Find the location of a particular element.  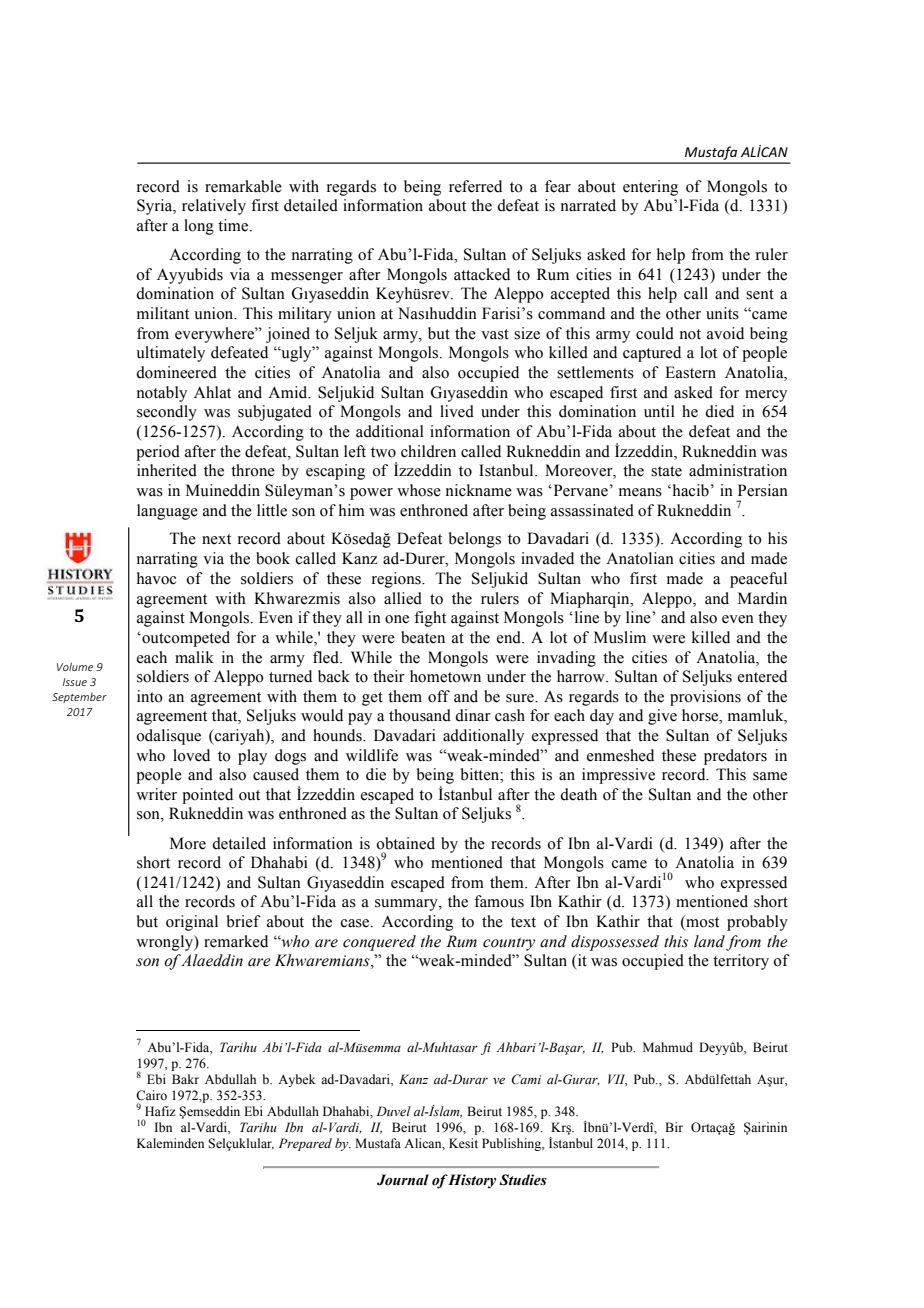

entering is located at coordinates (650, 188).
